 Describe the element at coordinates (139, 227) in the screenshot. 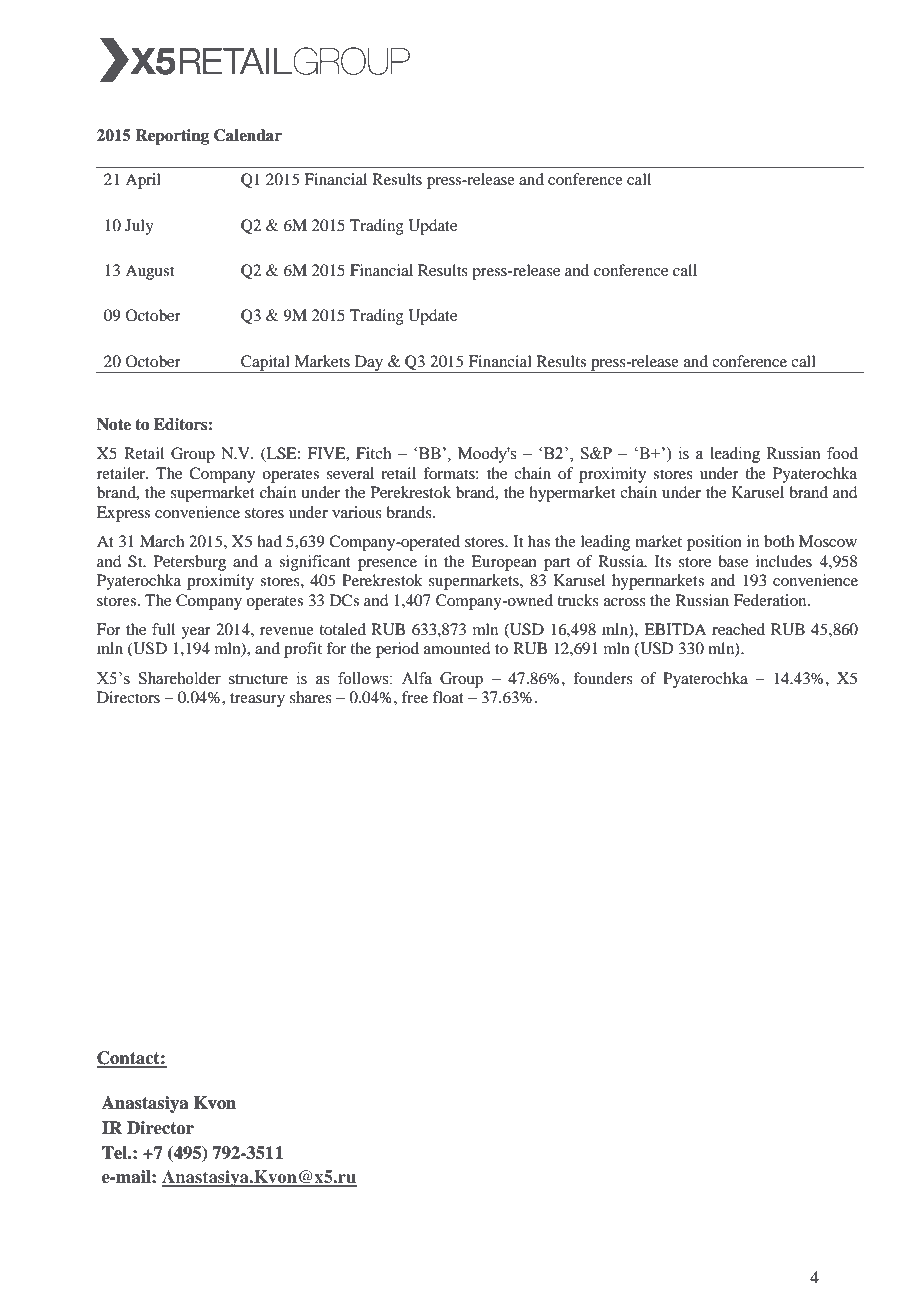

I see `July` at that location.
